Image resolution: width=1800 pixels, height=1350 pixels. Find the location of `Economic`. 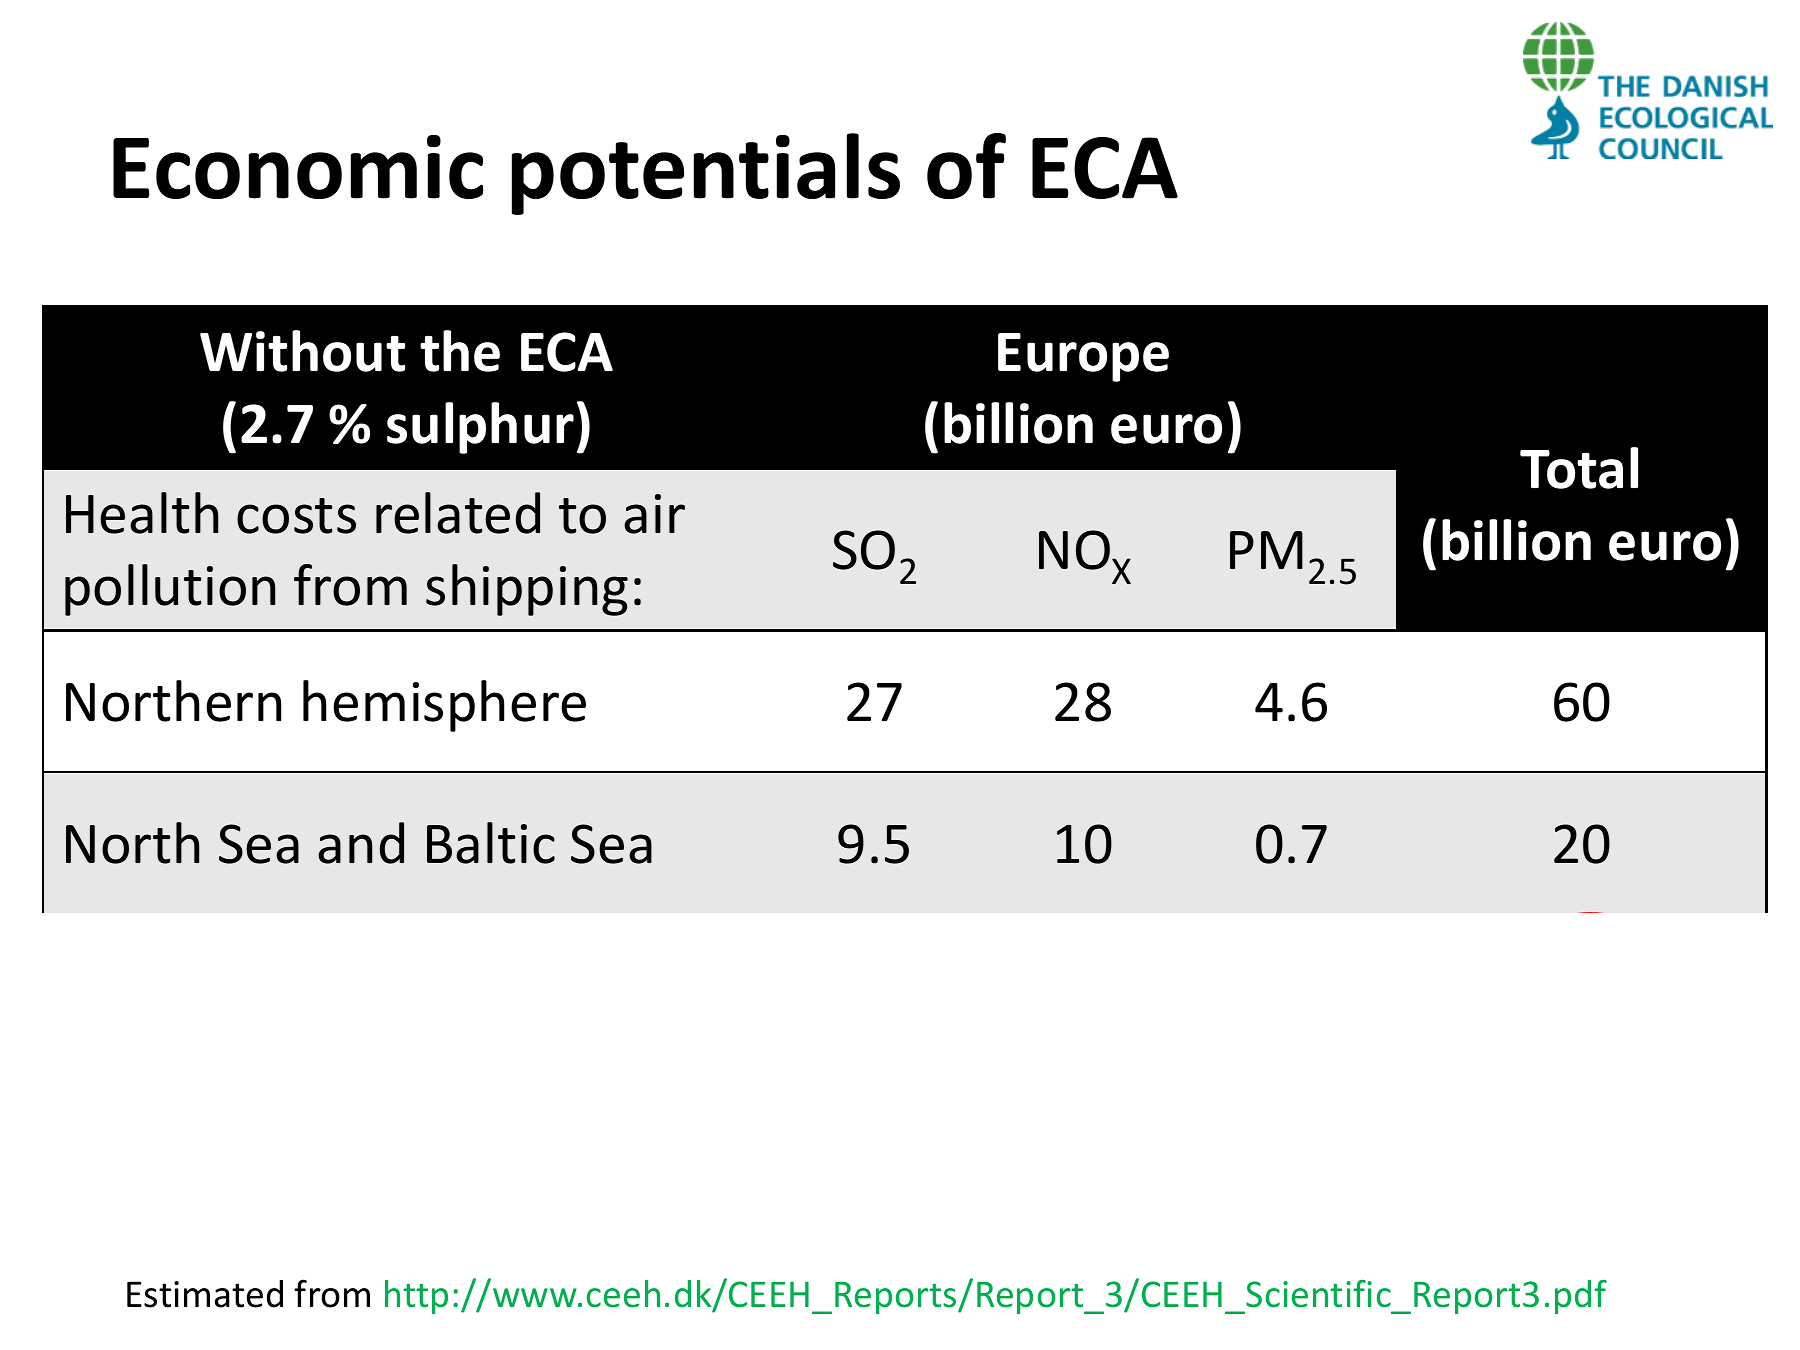

Economic is located at coordinates (298, 167).
